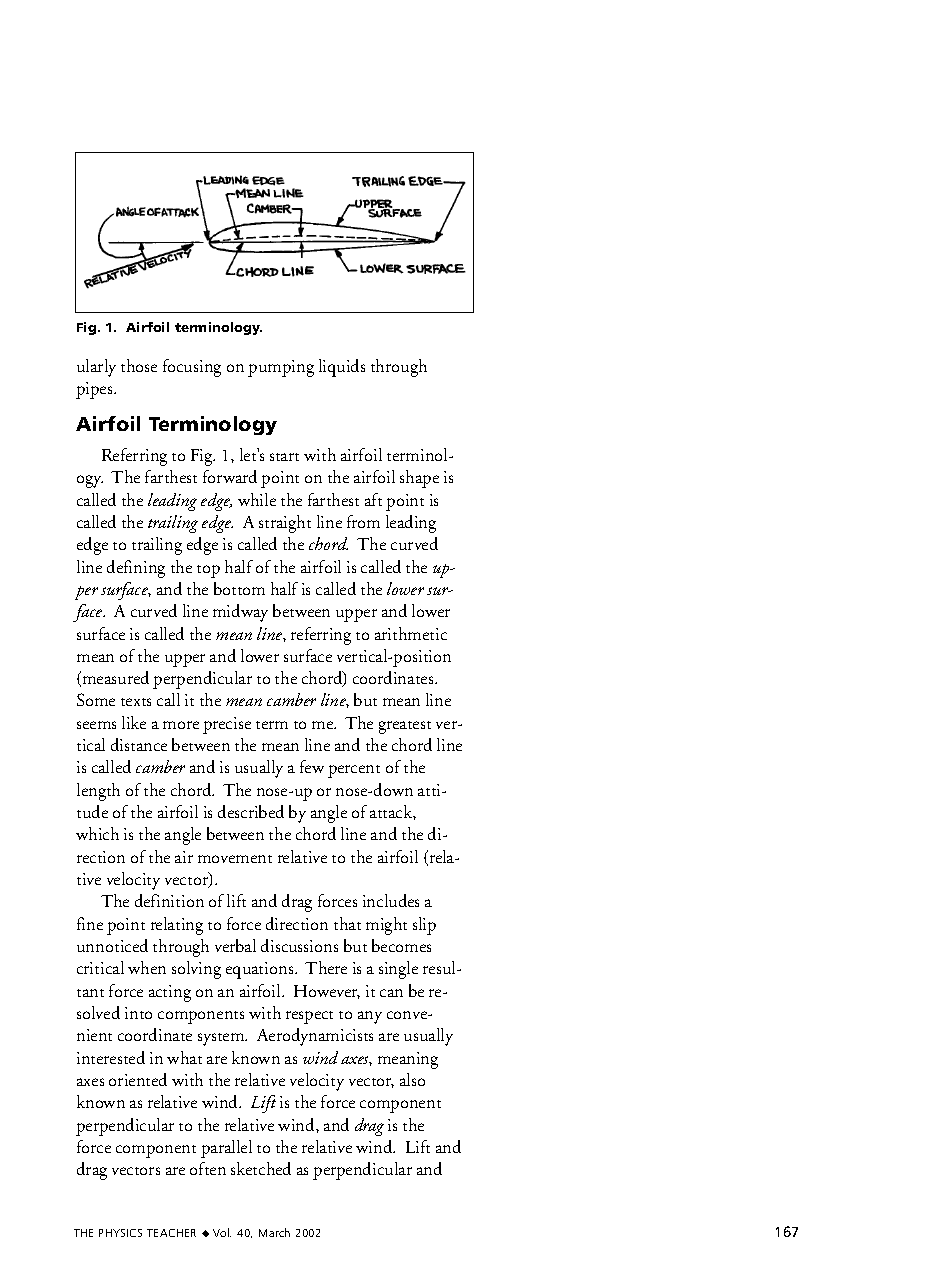  What do you see at coordinates (98, 792) in the screenshot?
I see `length` at bounding box center [98, 792].
